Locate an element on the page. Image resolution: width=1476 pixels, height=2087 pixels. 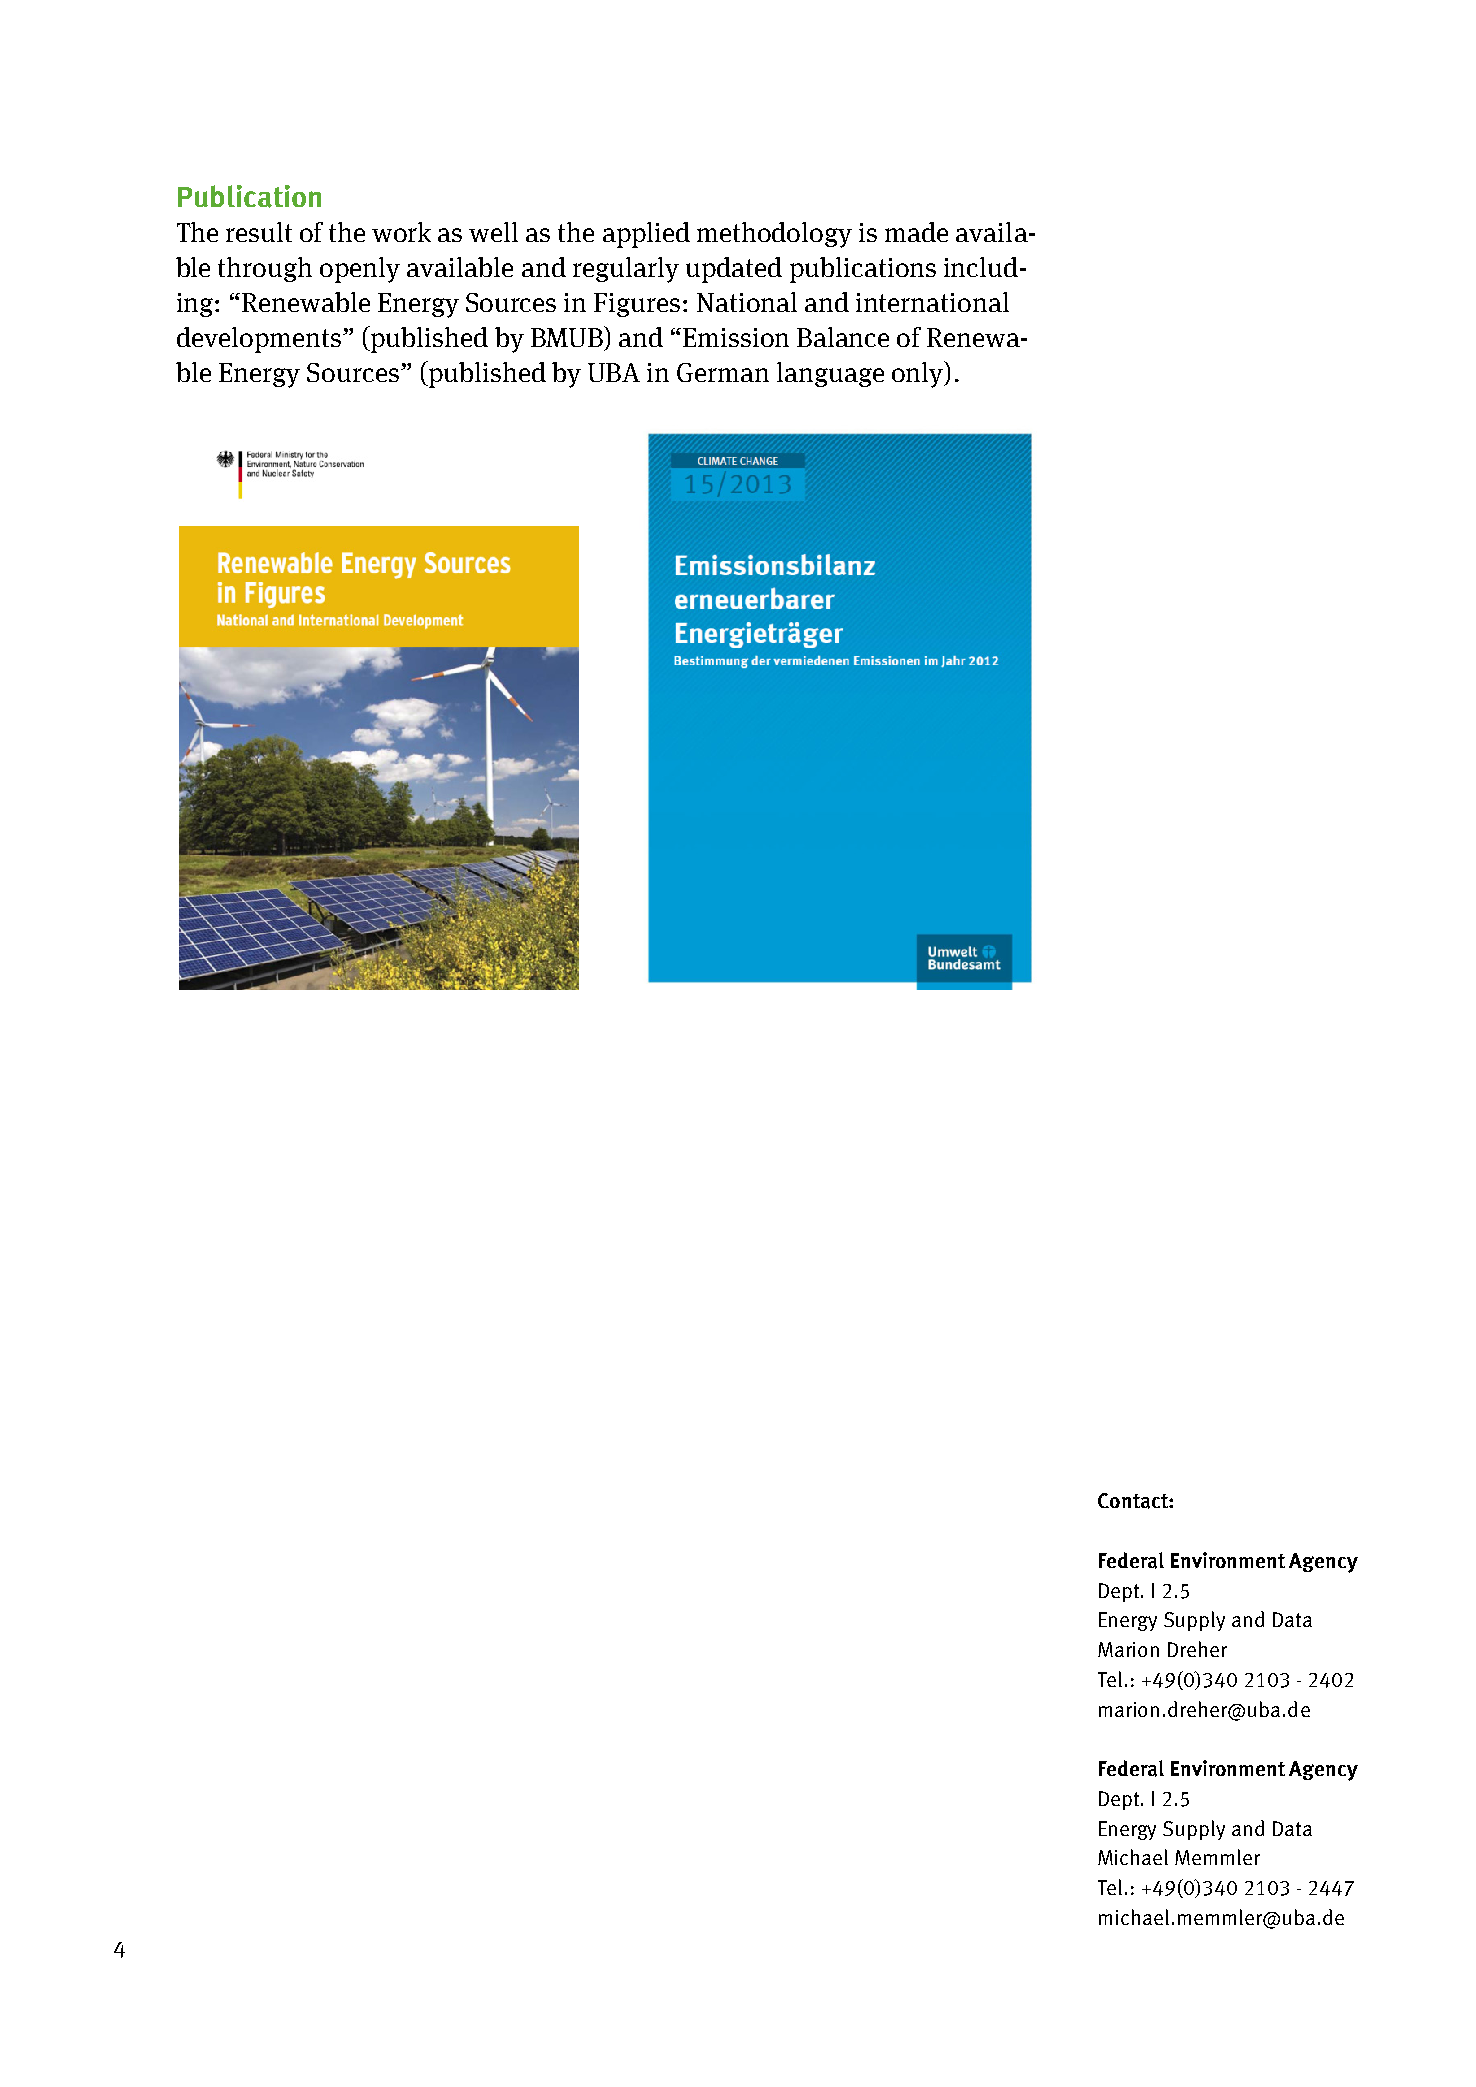
language is located at coordinates (830, 374).
